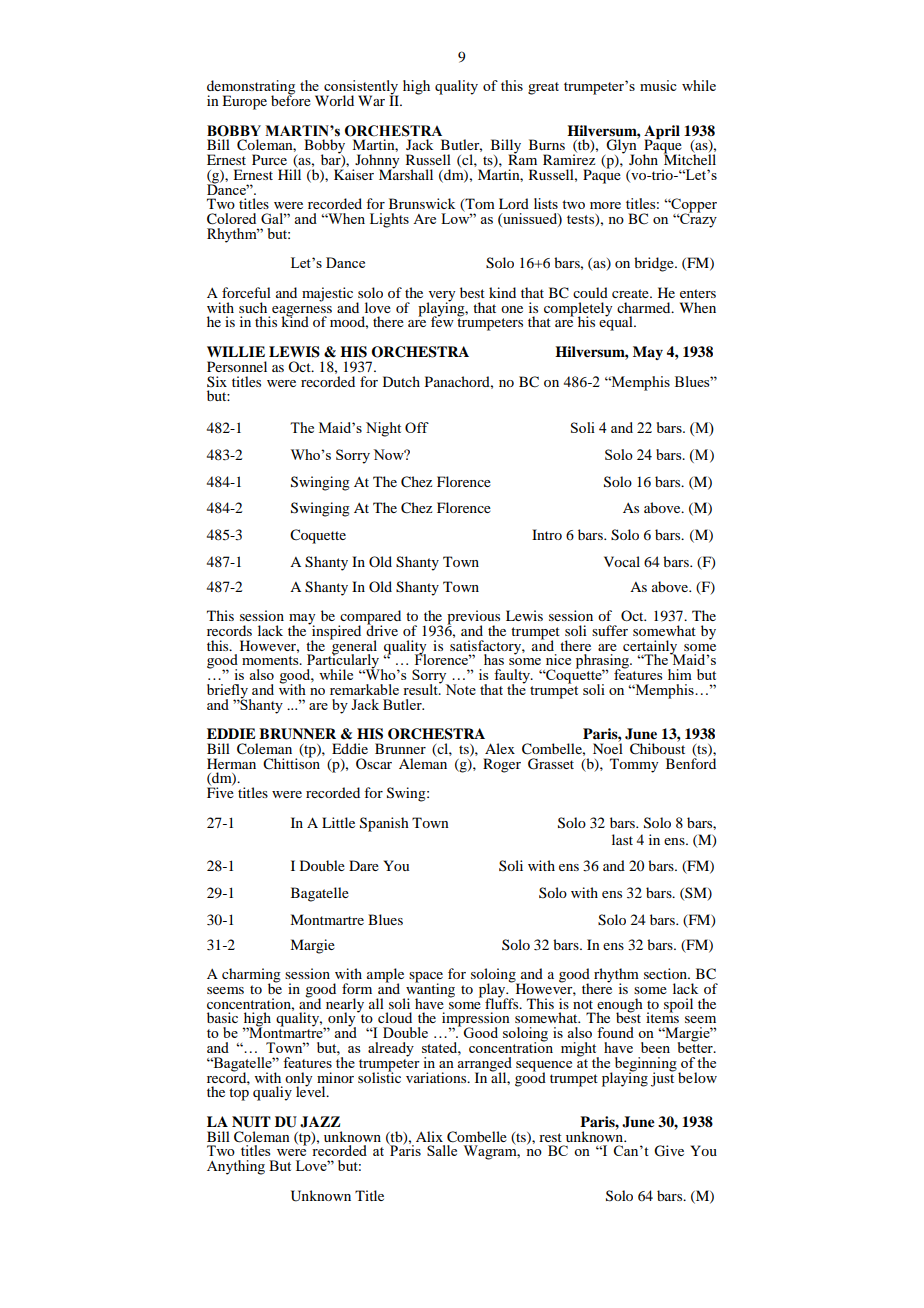 This image has height=1308, width=924. What do you see at coordinates (426, 978) in the image?
I see `space` at bounding box center [426, 978].
